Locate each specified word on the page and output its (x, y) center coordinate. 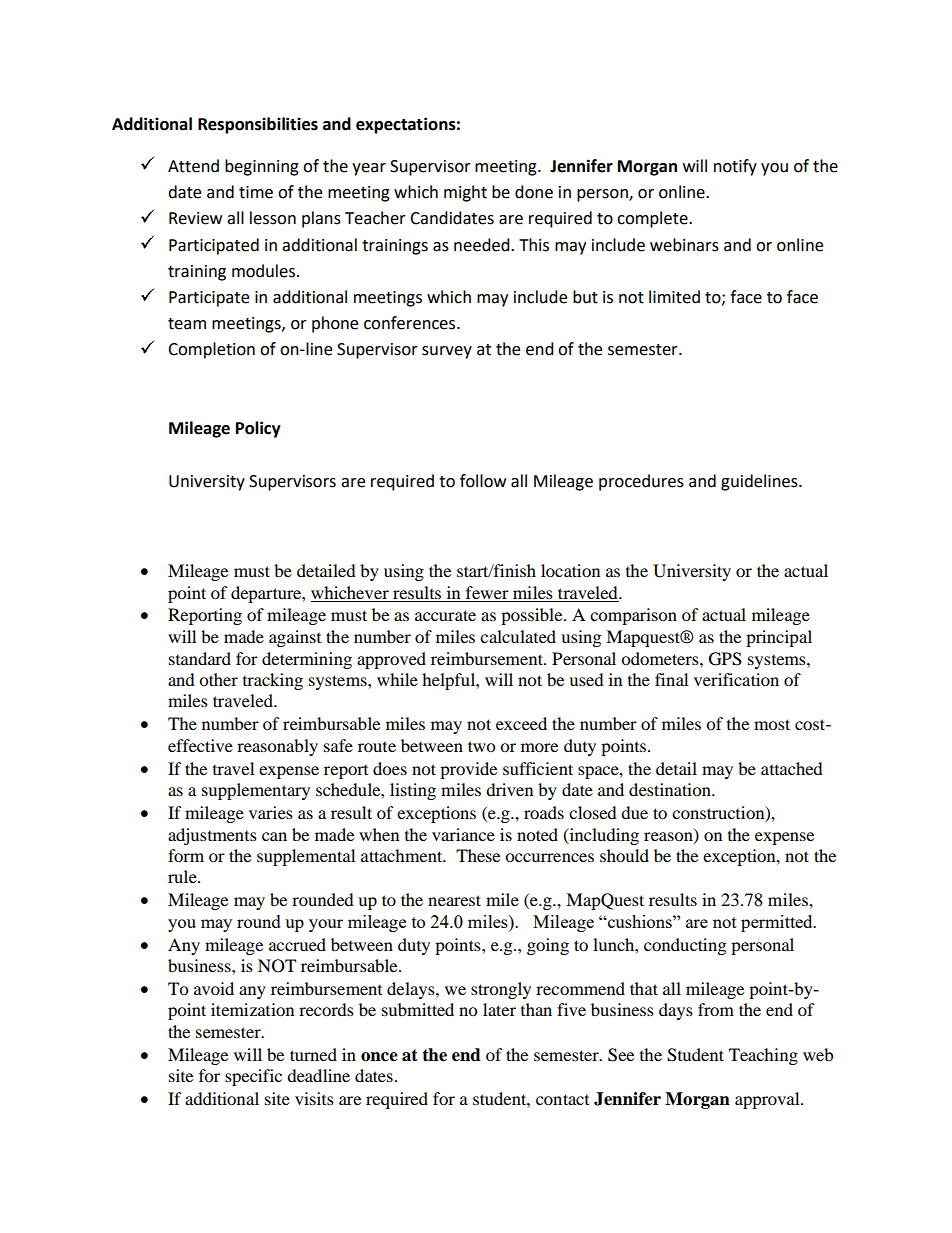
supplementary (256, 791)
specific (253, 1077)
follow (483, 481)
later (499, 1009)
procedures (641, 482)
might (465, 193)
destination (671, 789)
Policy (258, 429)
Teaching (763, 1056)
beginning (262, 167)
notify (735, 167)
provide (468, 770)
